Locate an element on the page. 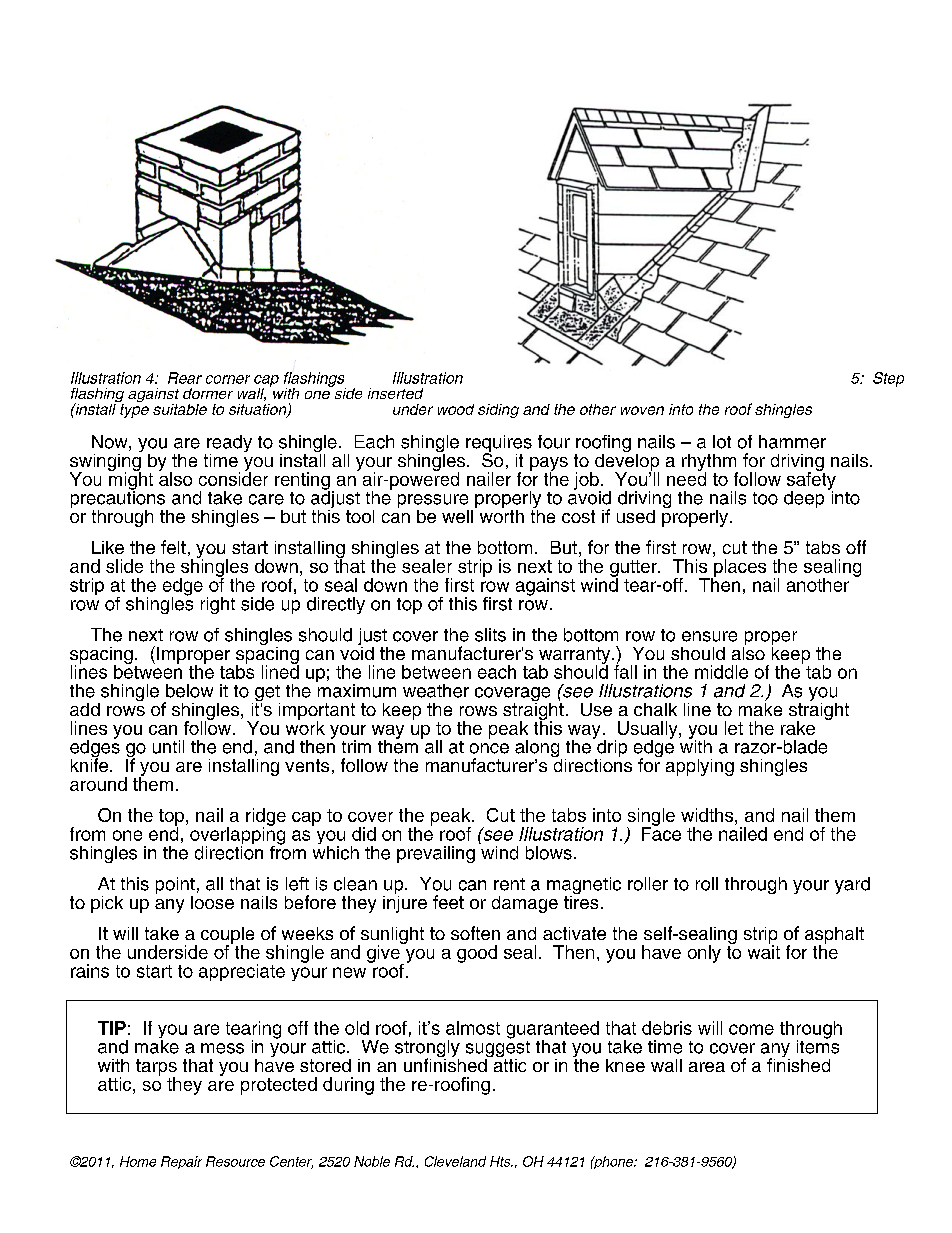  hammer is located at coordinates (792, 442).
